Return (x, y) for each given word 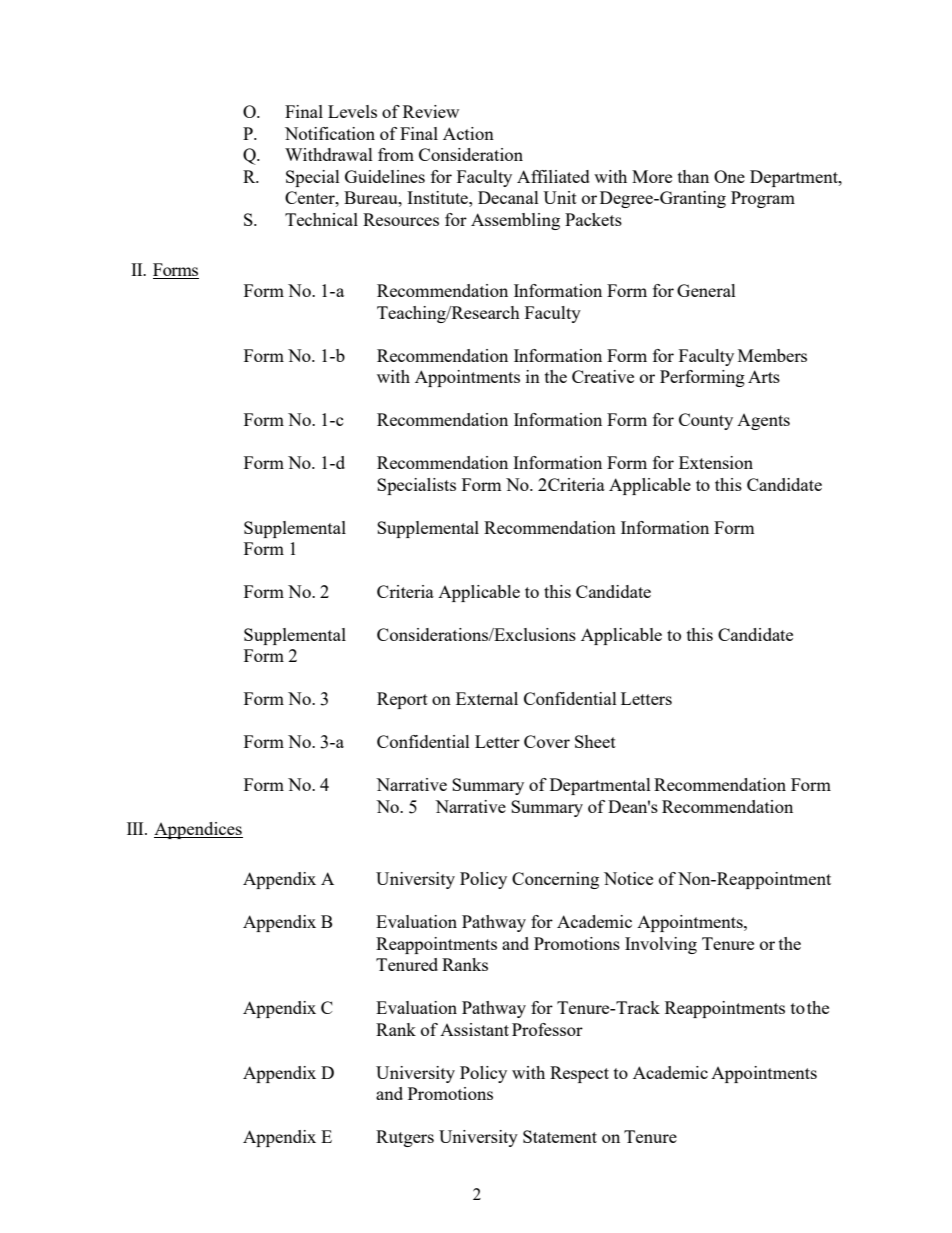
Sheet (595, 741)
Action (468, 133)
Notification (330, 133)
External (487, 698)
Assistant (474, 1029)
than (693, 176)
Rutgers (405, 1138)
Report (402, 700)
